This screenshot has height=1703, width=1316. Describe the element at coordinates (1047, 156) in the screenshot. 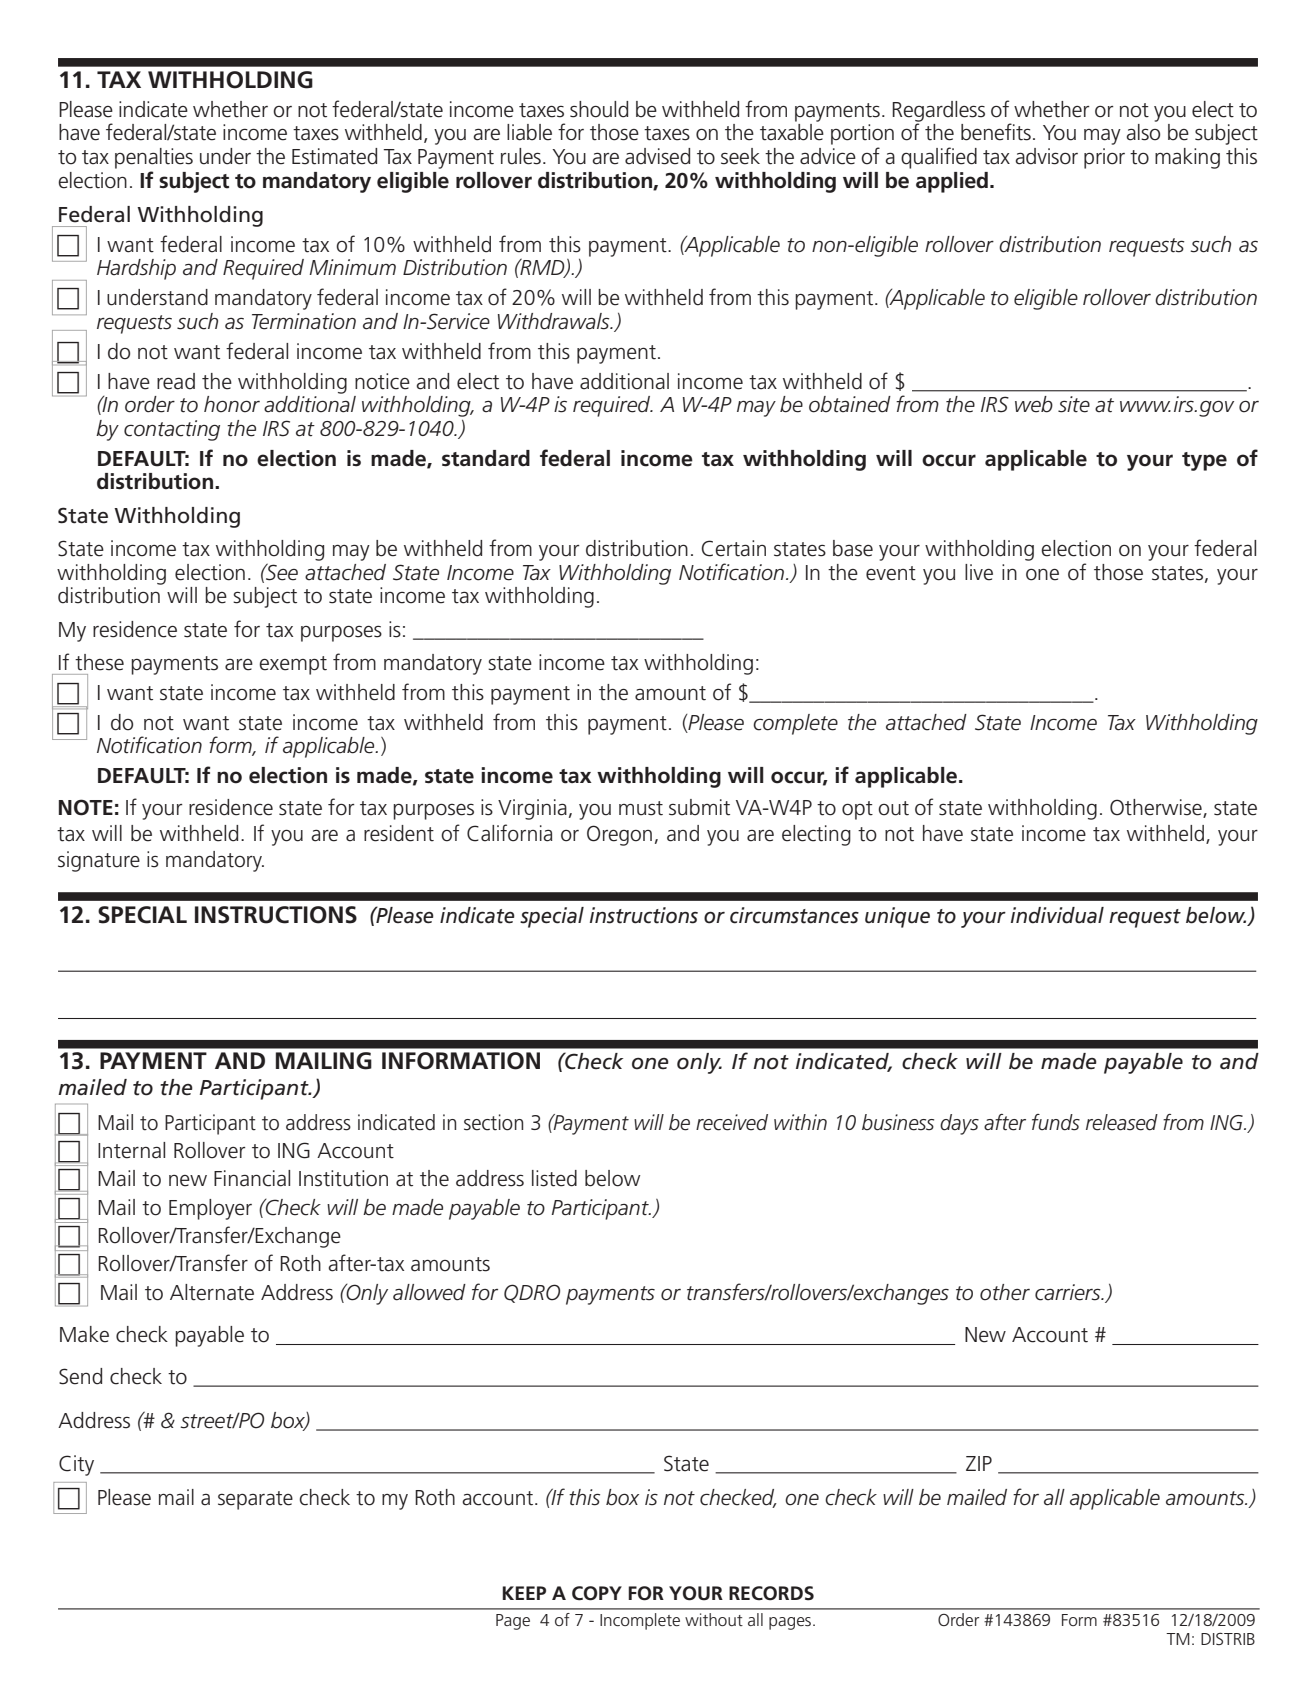

I see `advisor` at that location.
